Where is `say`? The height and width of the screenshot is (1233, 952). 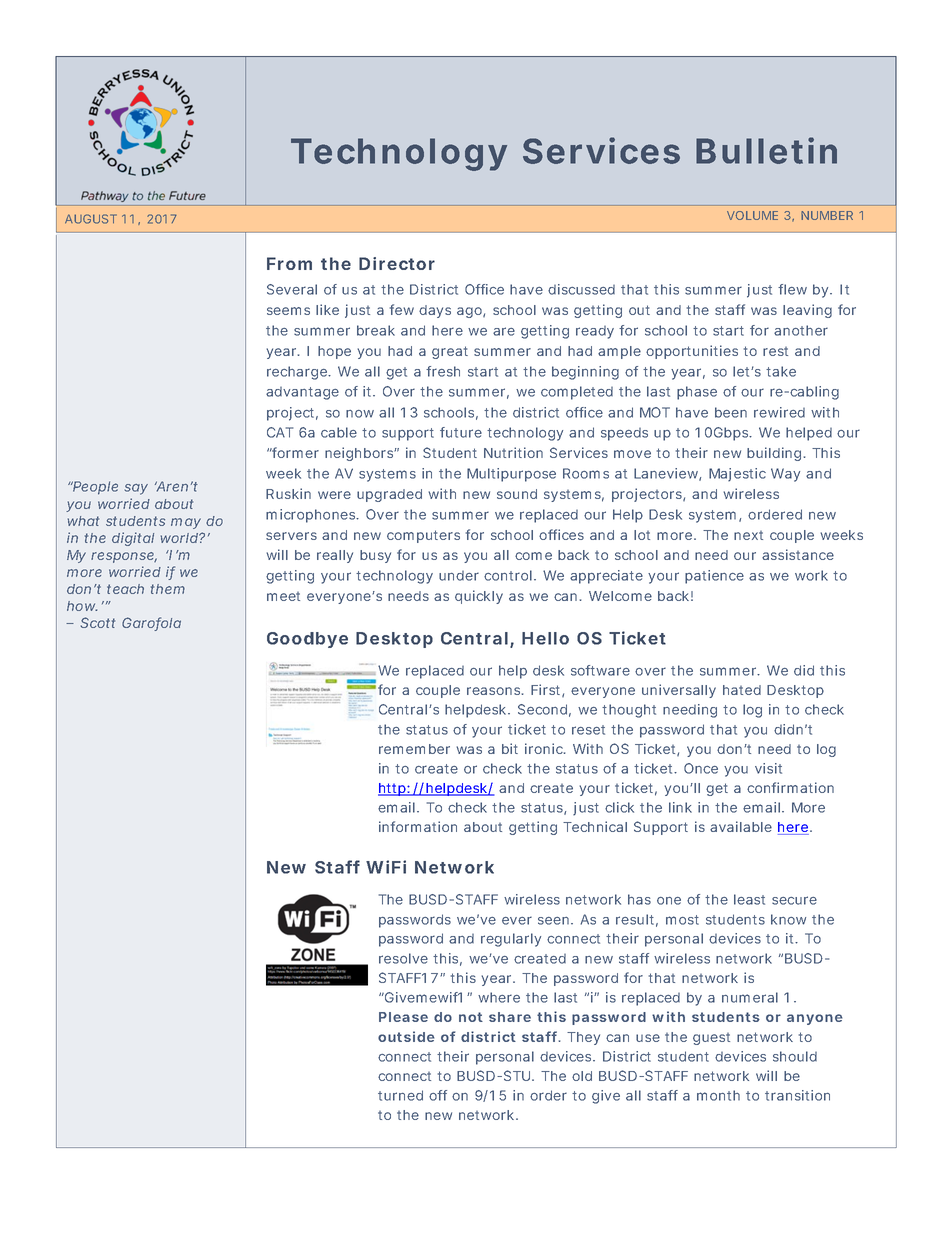 say is located at coordinates (136, 489).
